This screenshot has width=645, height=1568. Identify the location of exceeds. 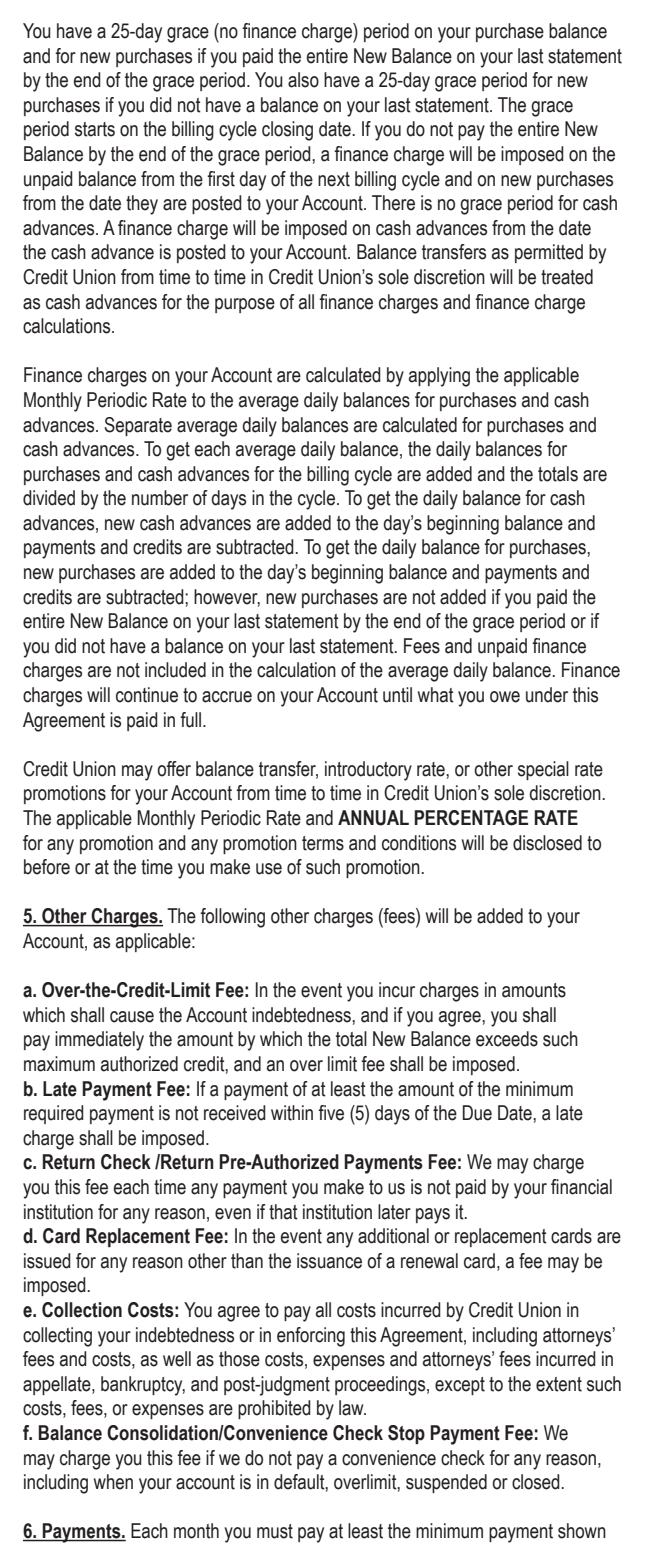
(507, 1039).
